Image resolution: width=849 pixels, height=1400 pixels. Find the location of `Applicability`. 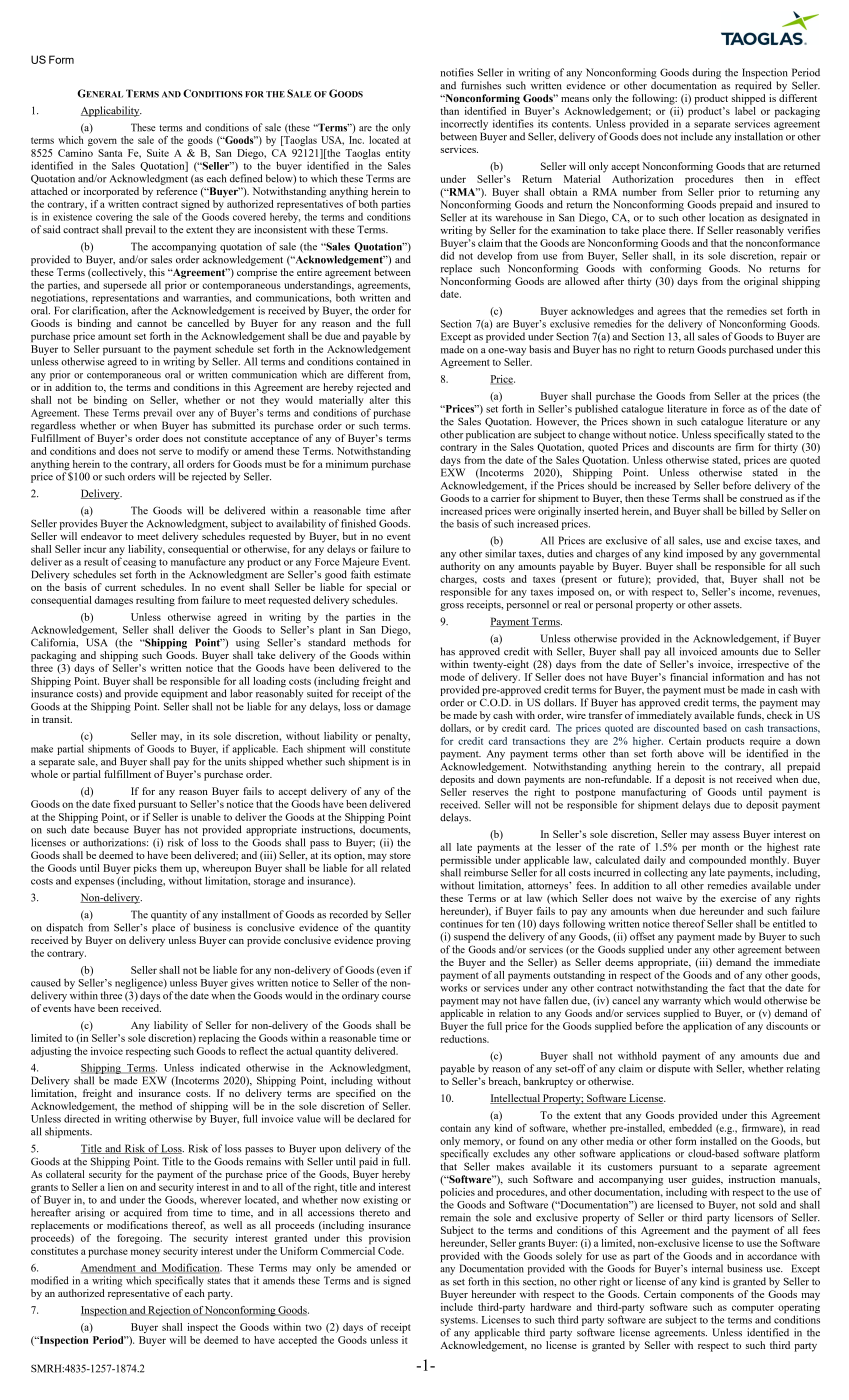

Applicability is located at coordinates (111, 111).
